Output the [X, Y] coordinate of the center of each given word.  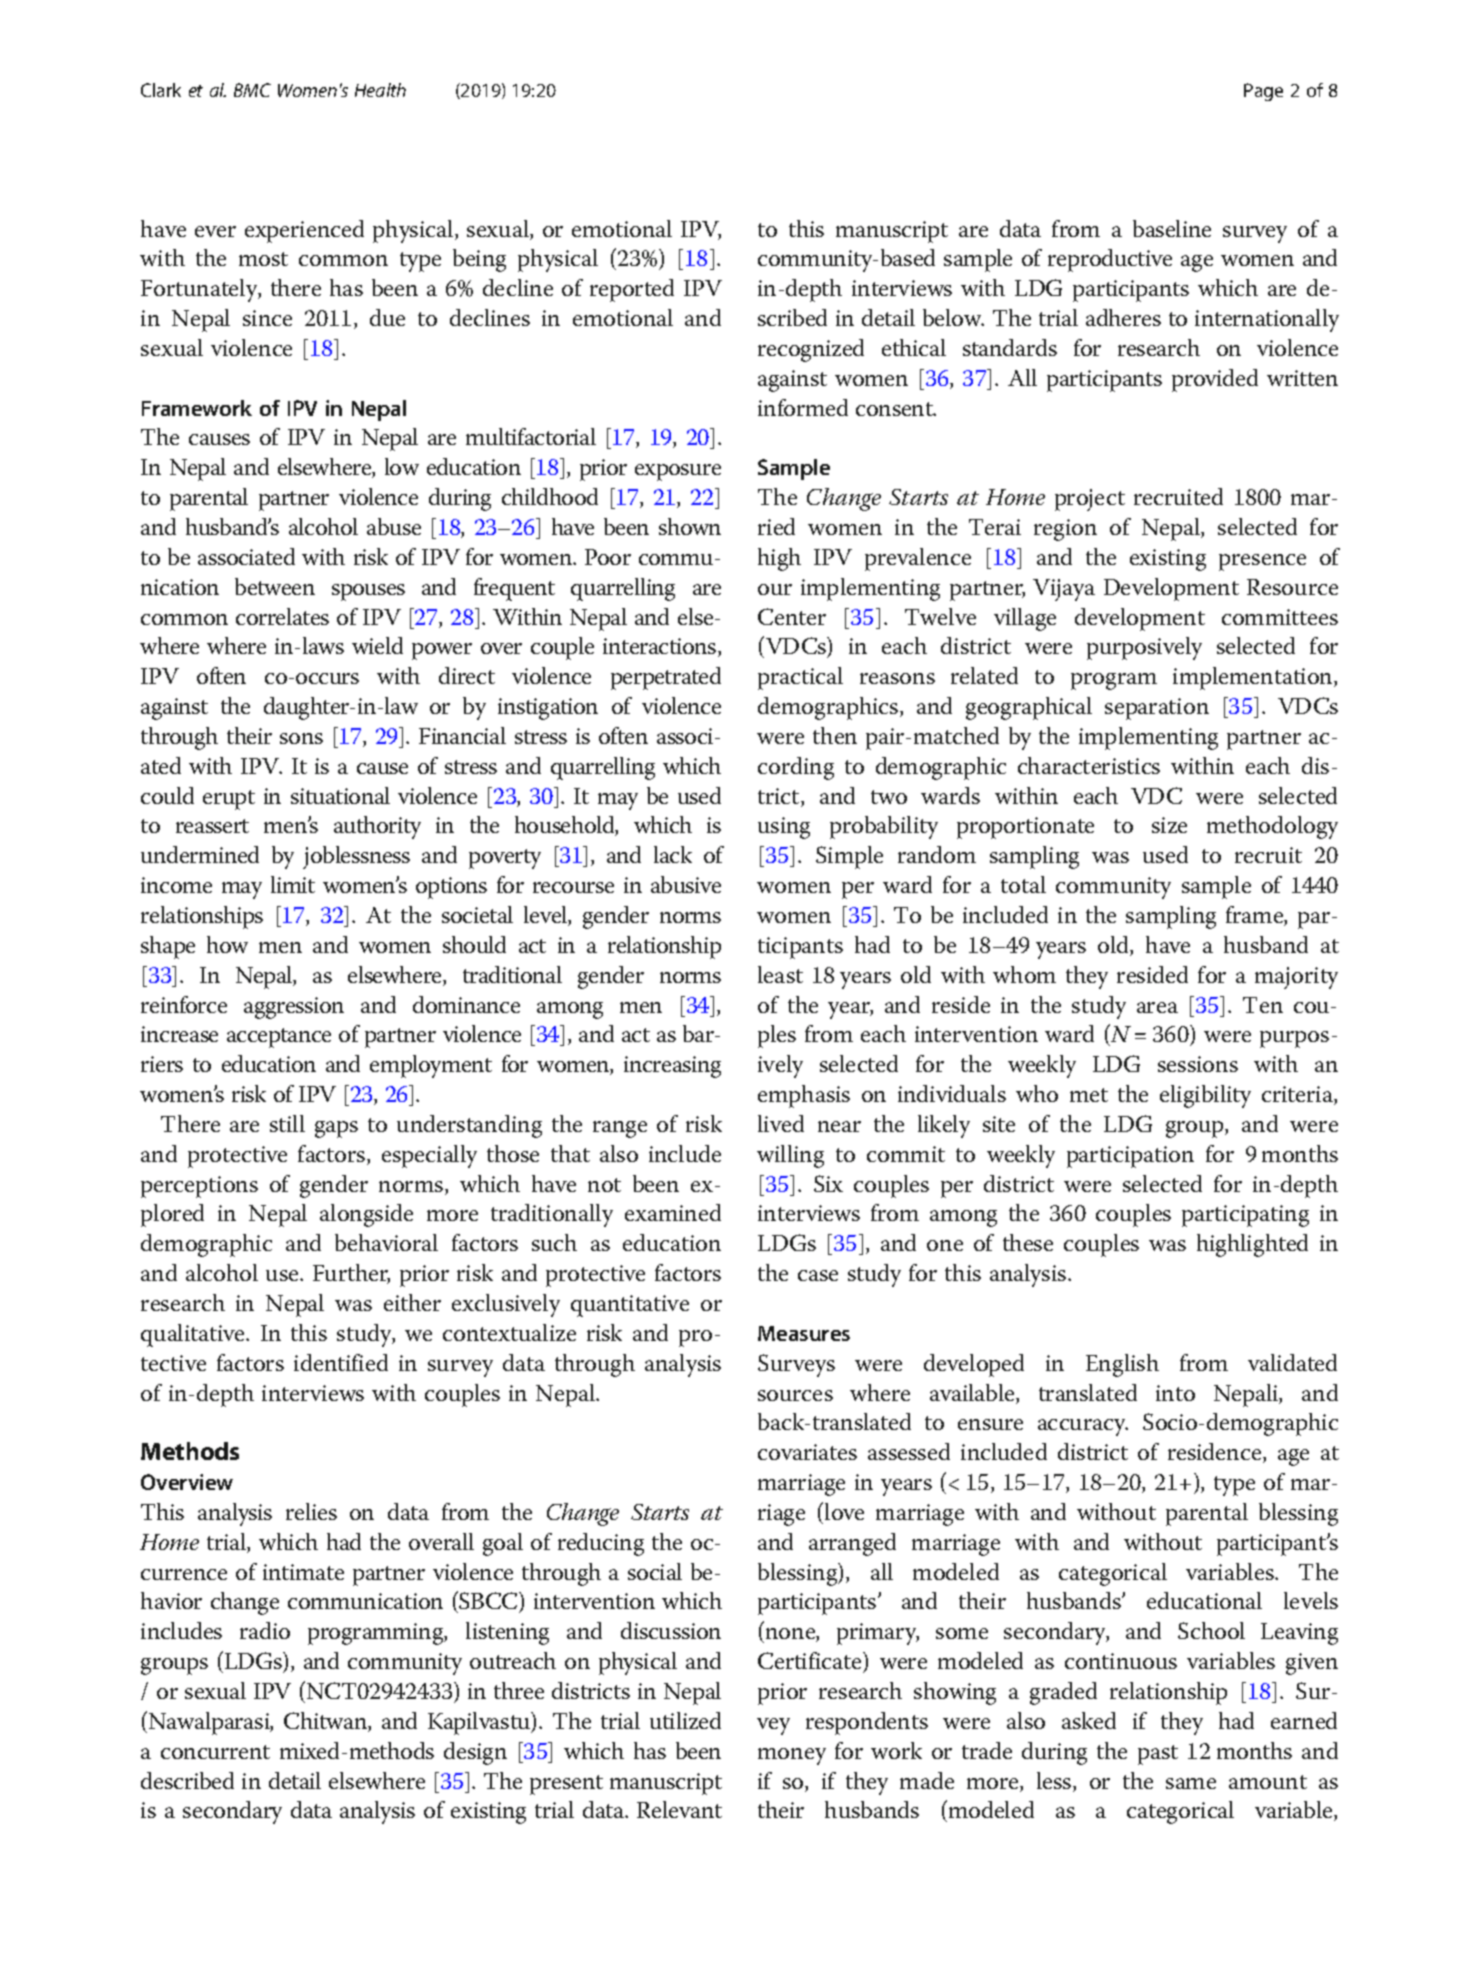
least [780, 974]
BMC [252, 90]
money [792, 1756]
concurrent [215, 1752]
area [1157, 1007]
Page [1263, 92]
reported [632, 290]
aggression [294, 1008]
